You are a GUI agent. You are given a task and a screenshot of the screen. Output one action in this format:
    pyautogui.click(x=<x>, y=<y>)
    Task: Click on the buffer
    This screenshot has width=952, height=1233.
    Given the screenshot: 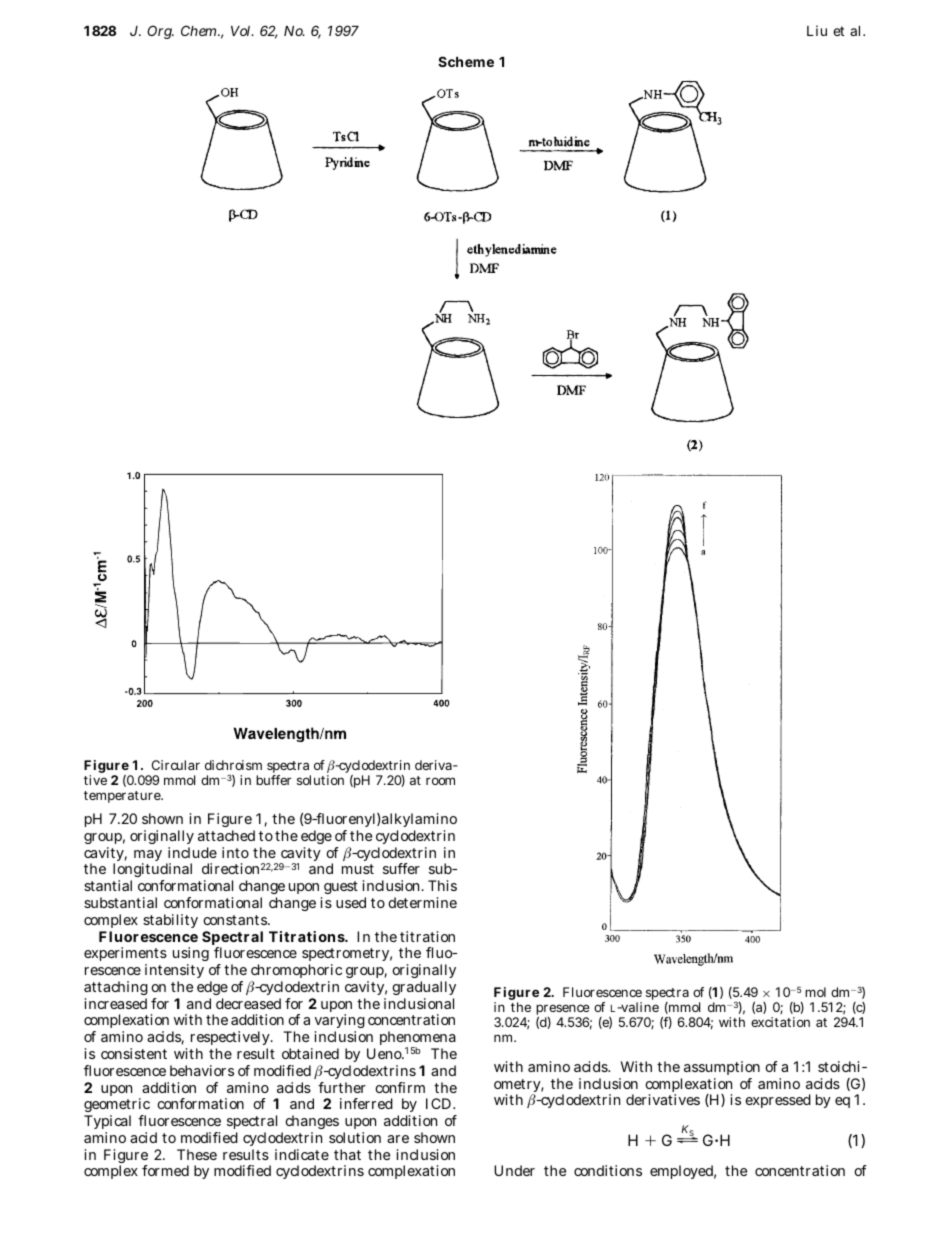 What is the action you would take?
    pyautogui.click(x=273, y=780)
